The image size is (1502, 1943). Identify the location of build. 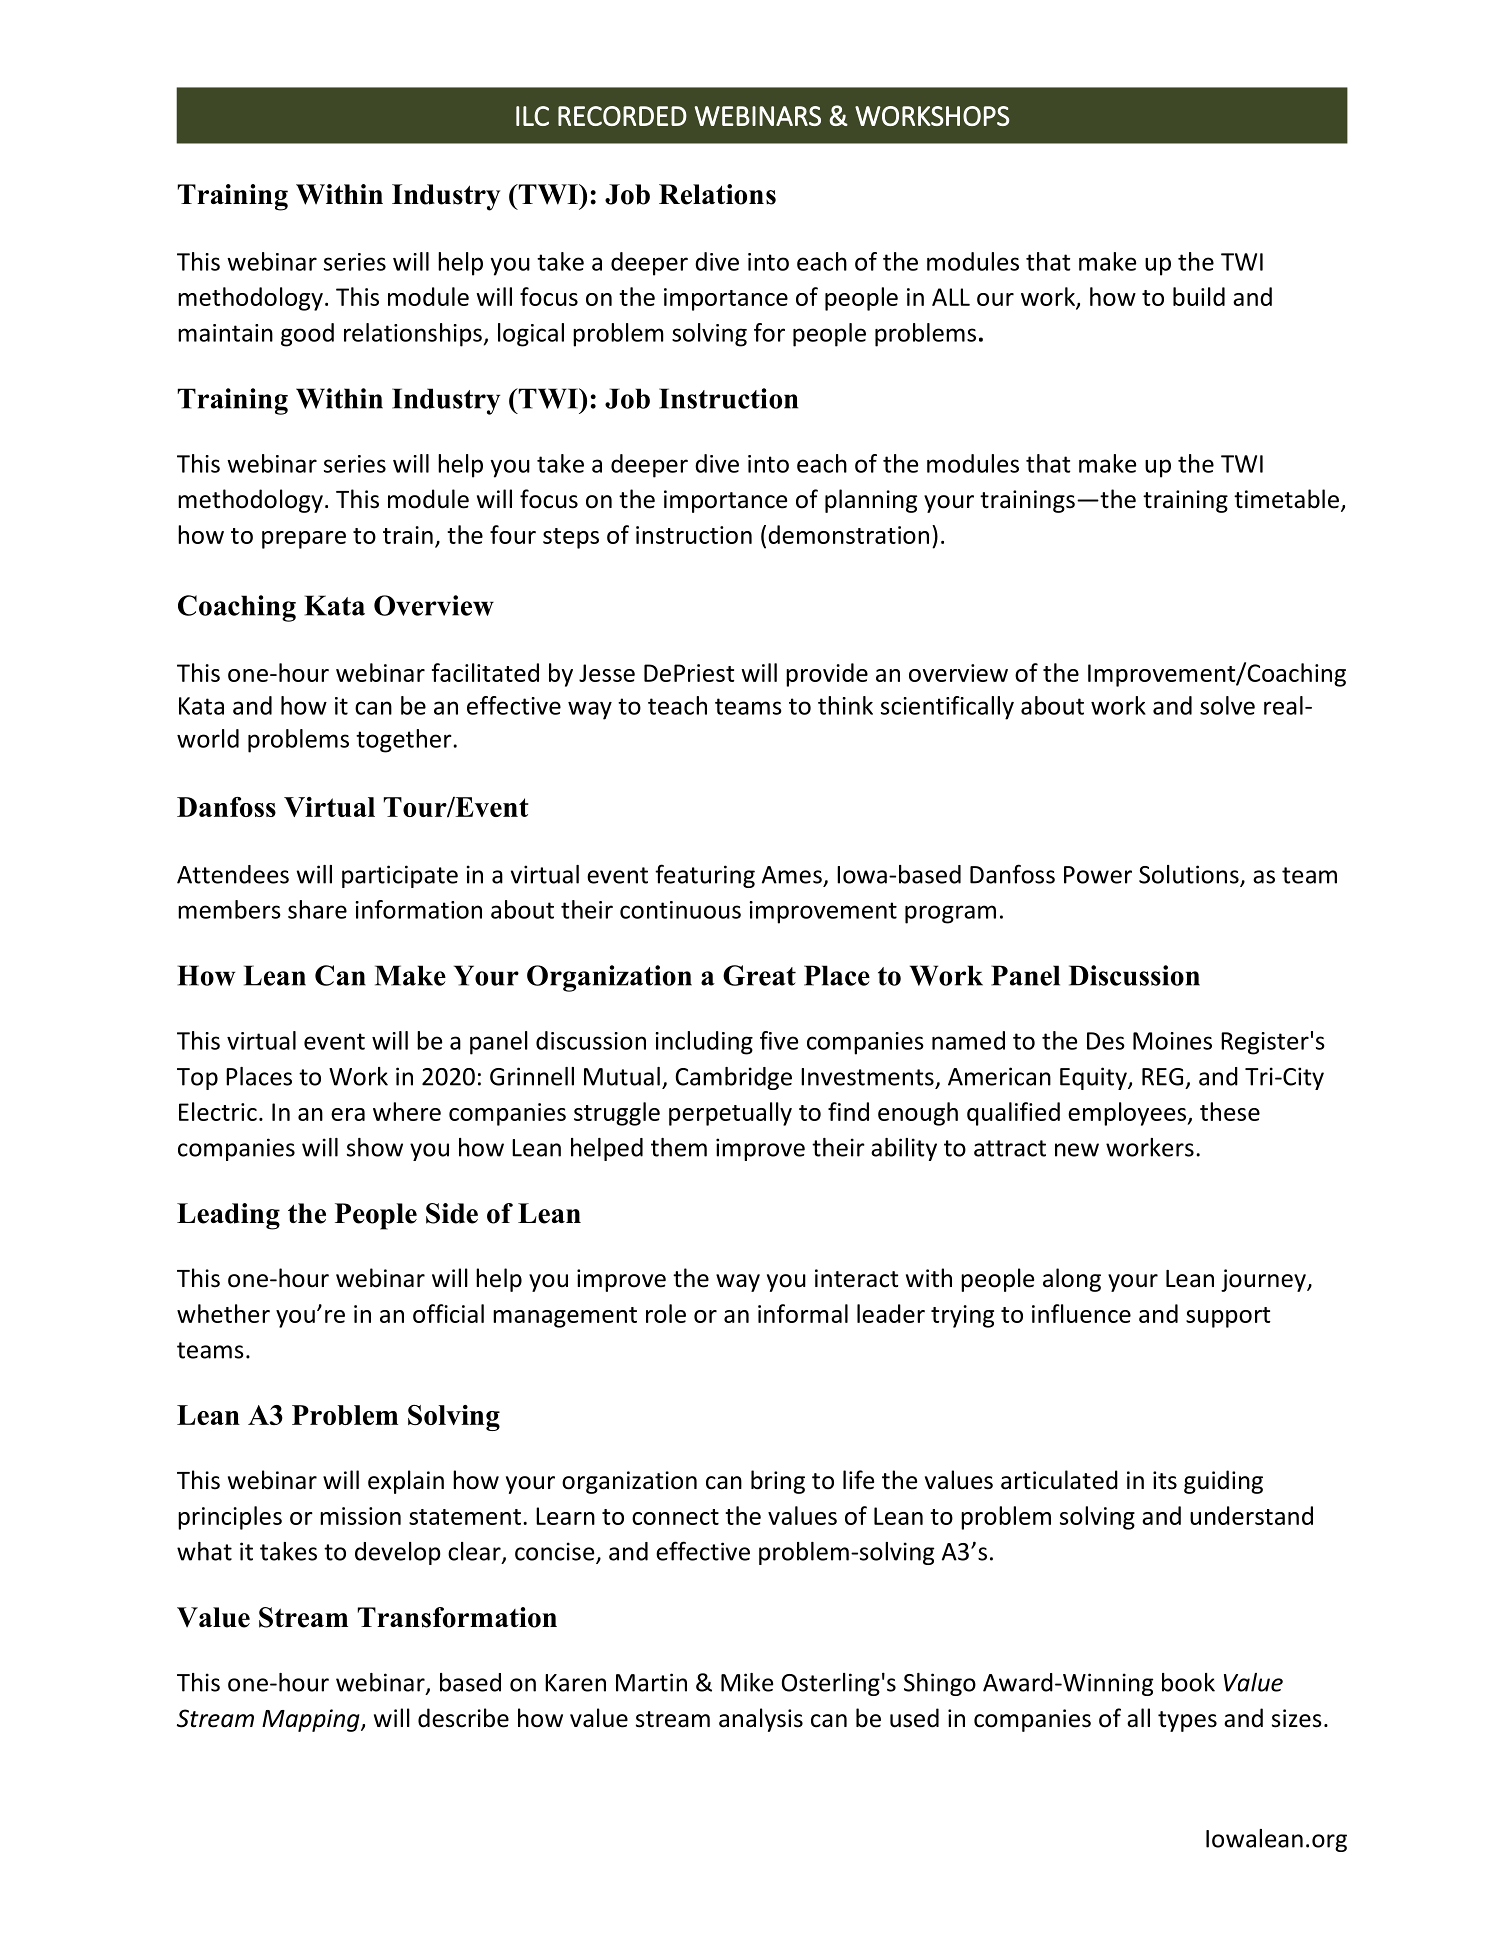
(1199, 296).
